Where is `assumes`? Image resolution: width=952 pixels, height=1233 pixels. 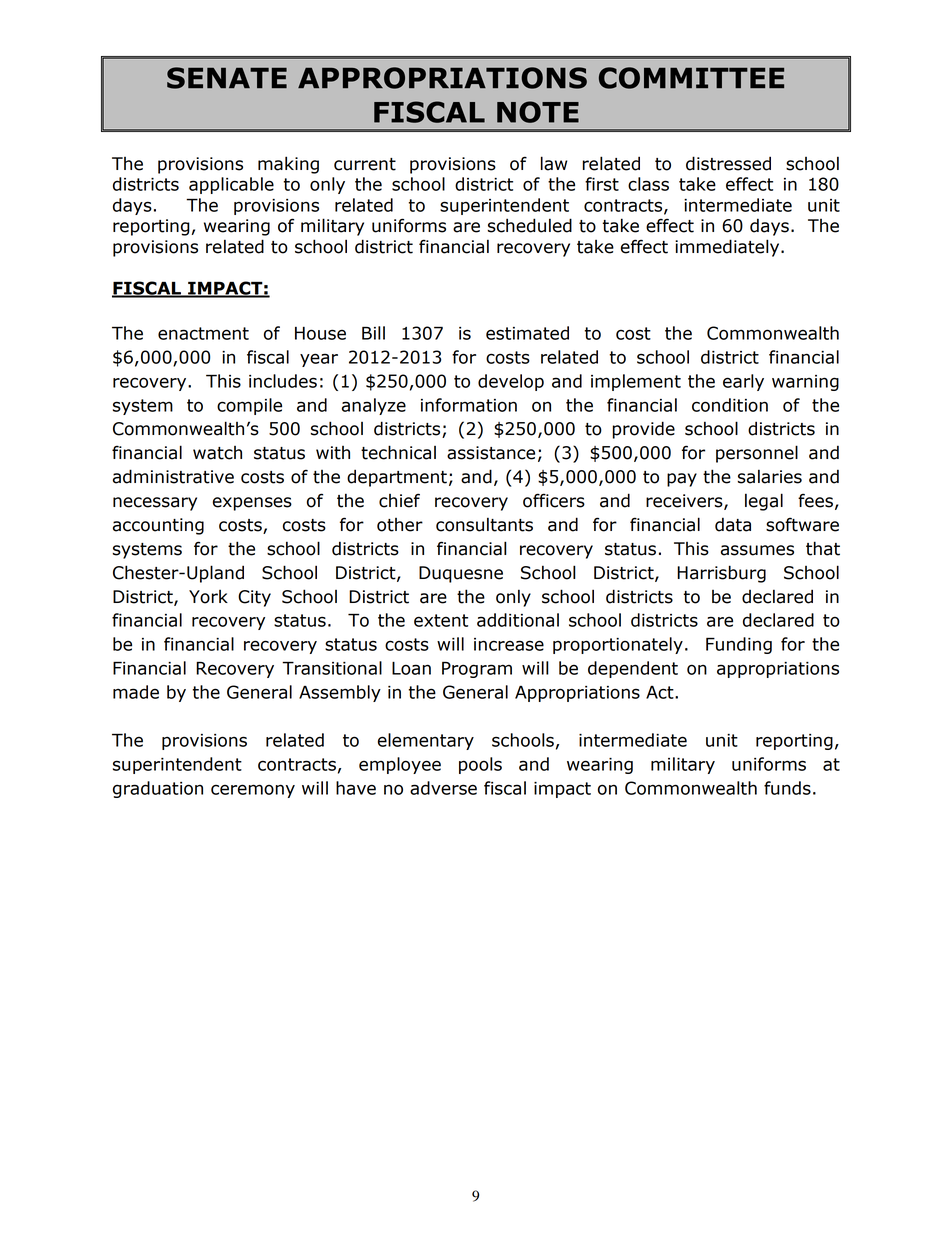
assumes is located at coordinates (757, 550).
